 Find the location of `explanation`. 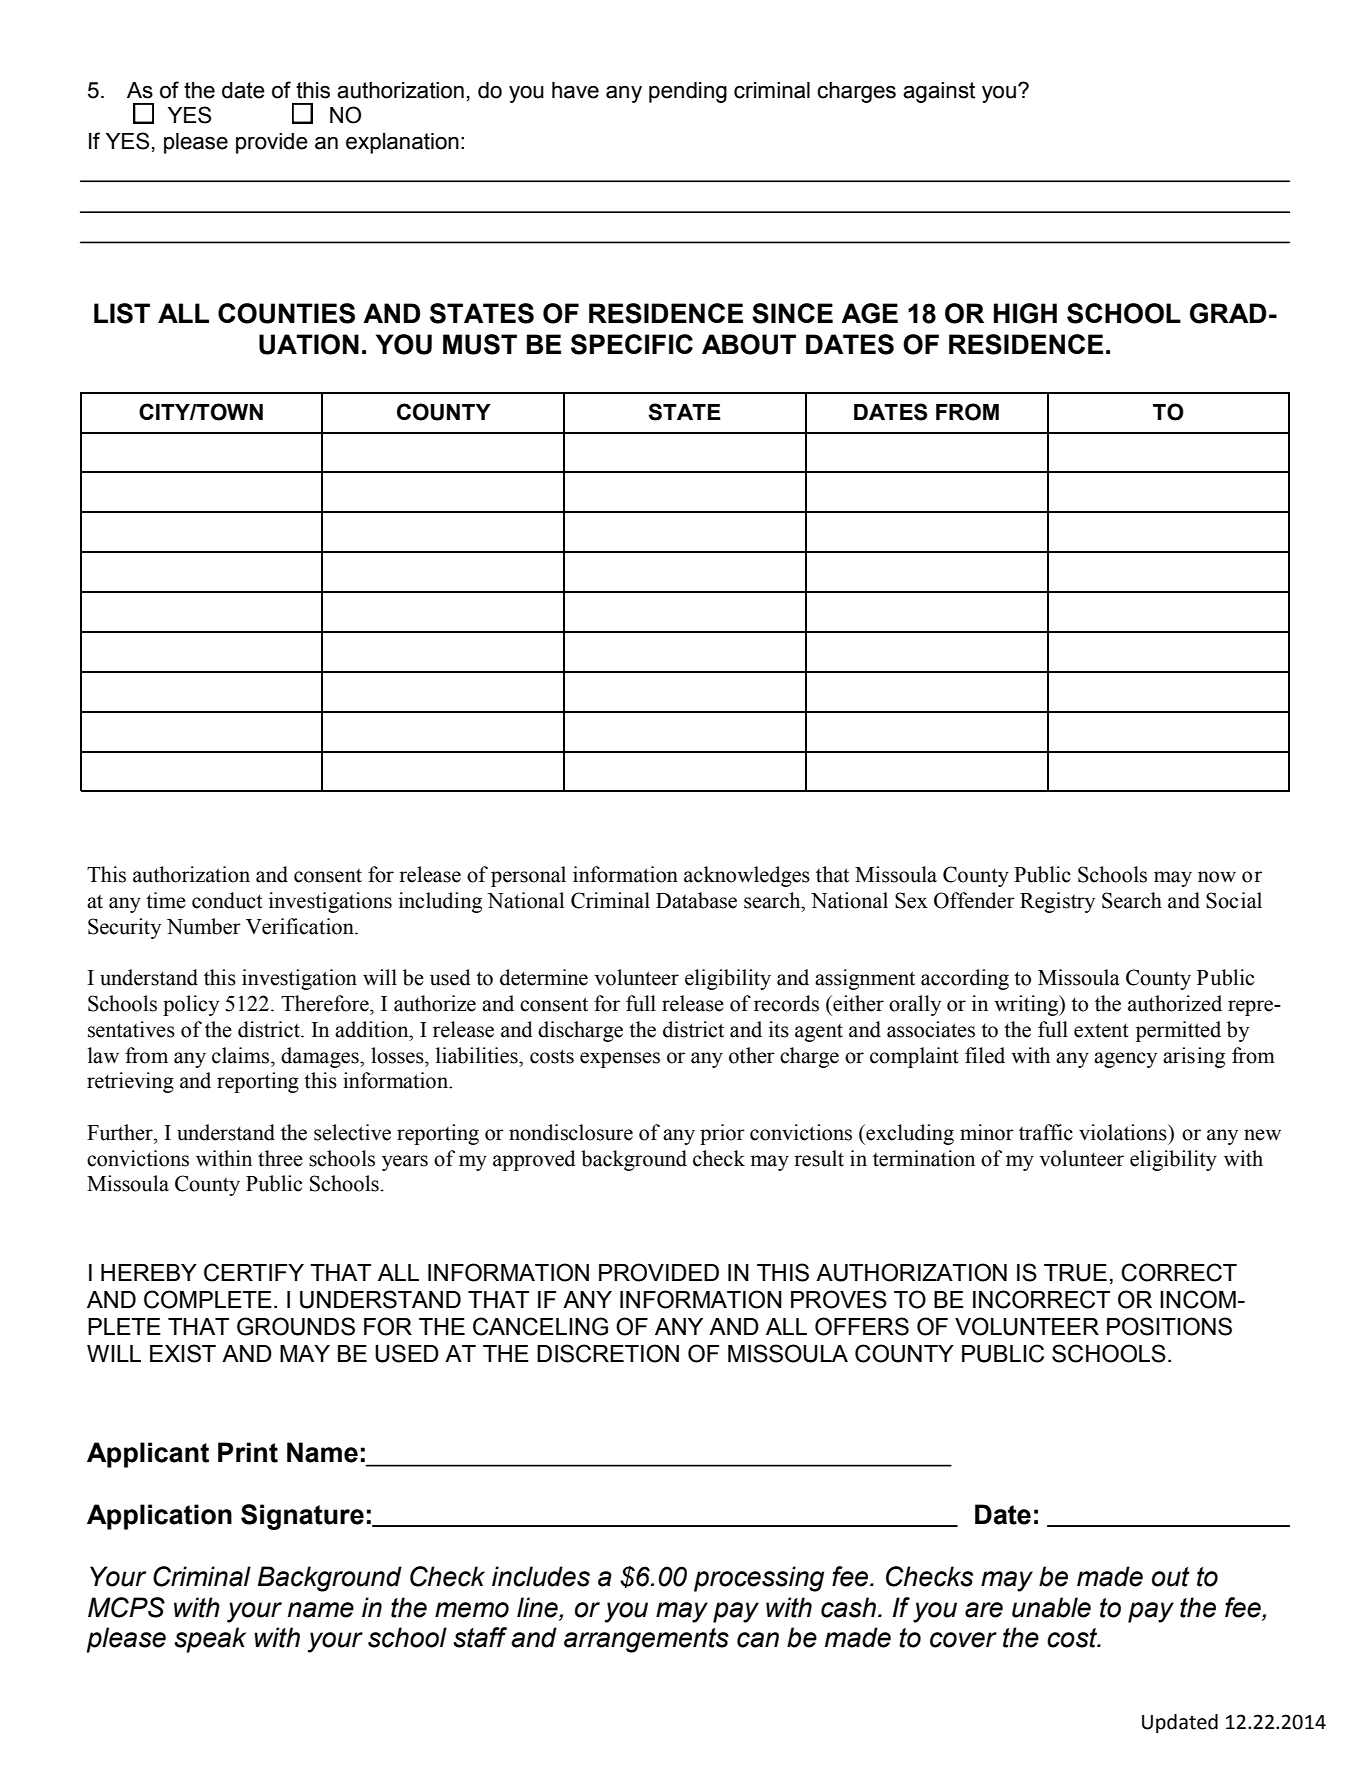

explanation is located at coordinates (402, 143).
